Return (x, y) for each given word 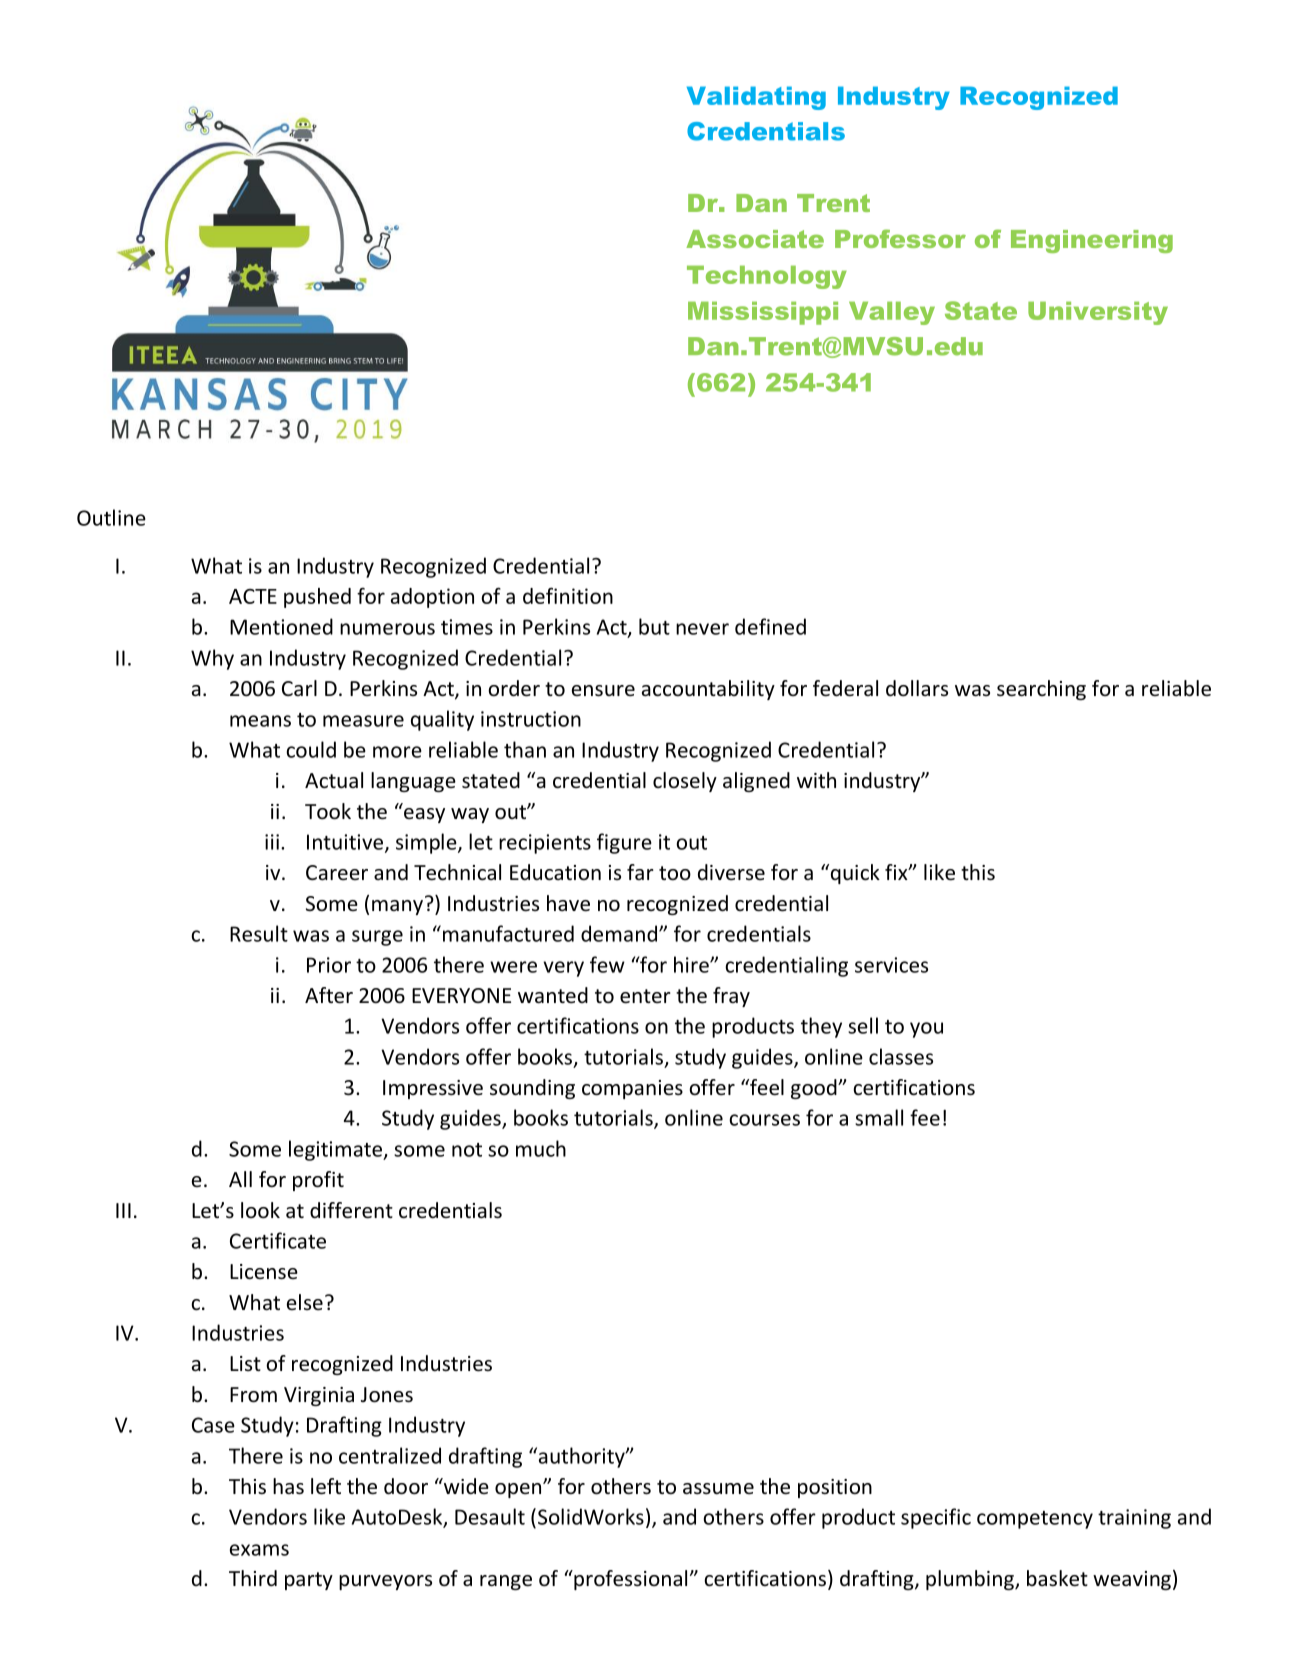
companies (632, 1089)
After (329, 995)
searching (1041, 690)
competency (1035, 1520)
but (654, 626)
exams (259, 1550)
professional (629, 1580)
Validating (756, 98)
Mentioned (281, 626)
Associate (755, 239)
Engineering (1092, 241)
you (926, 1030)
